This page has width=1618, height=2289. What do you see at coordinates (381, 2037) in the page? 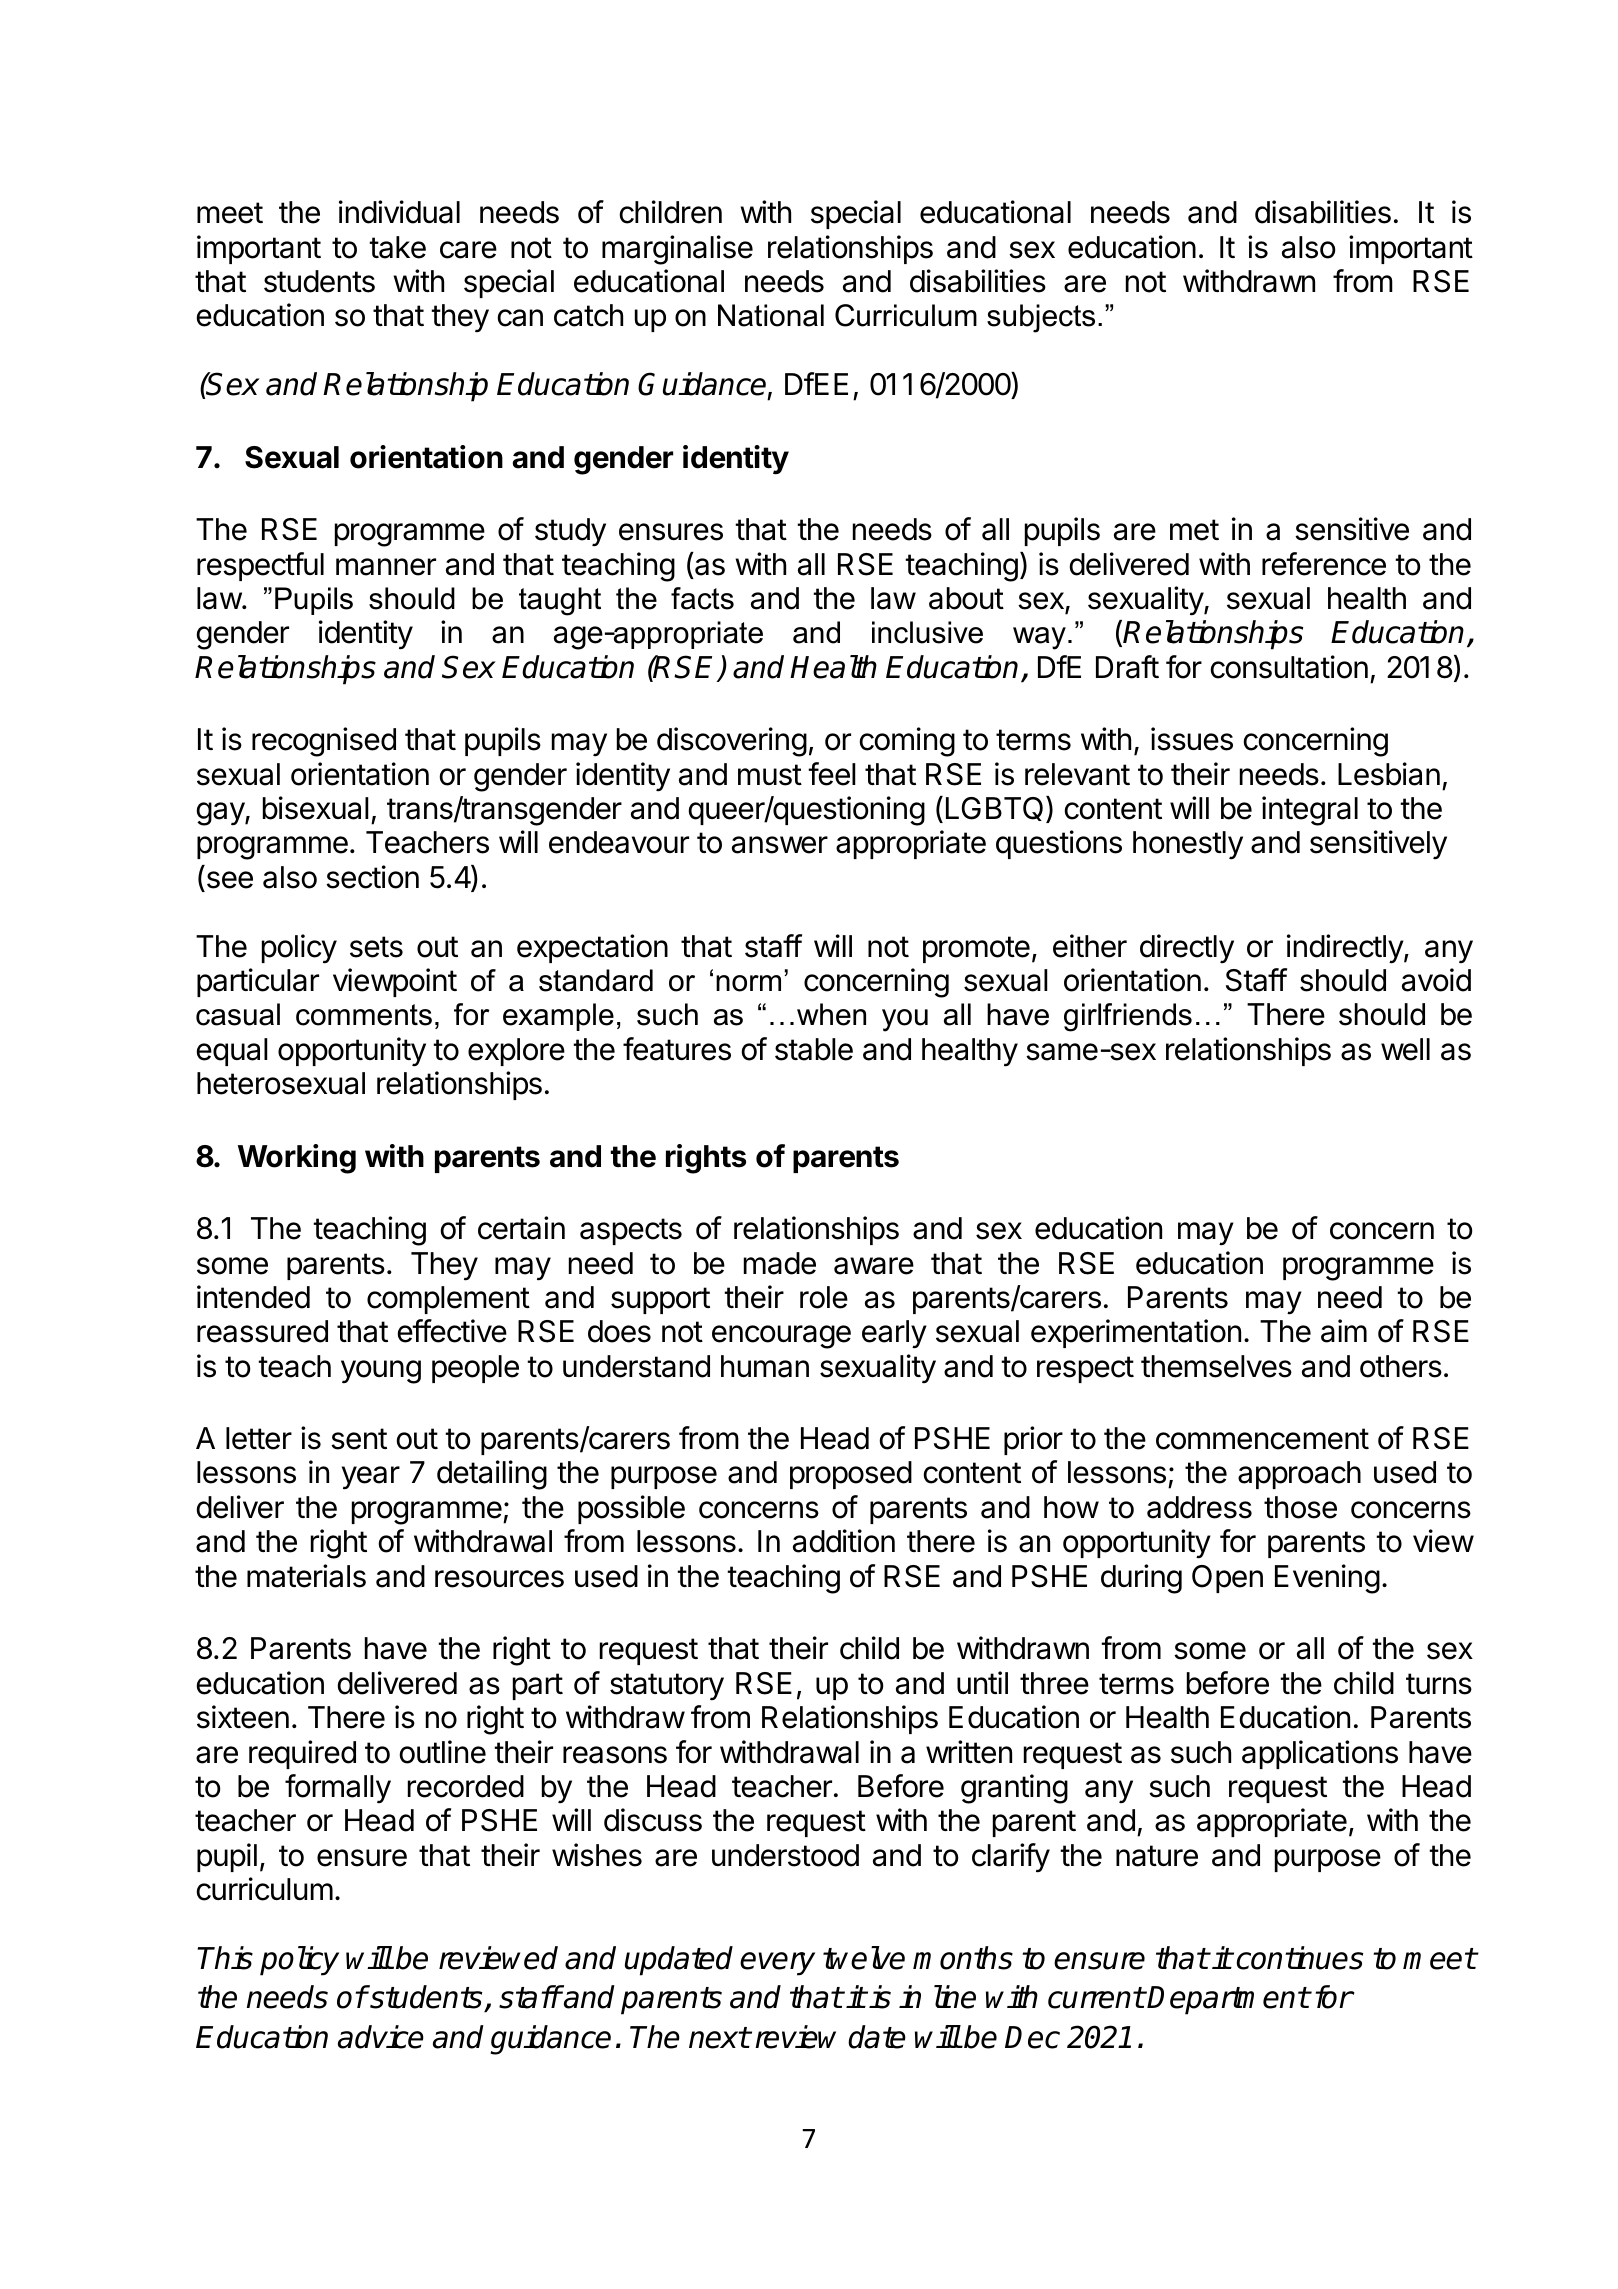
I see `advice` at bounding box center [381, 2037].
